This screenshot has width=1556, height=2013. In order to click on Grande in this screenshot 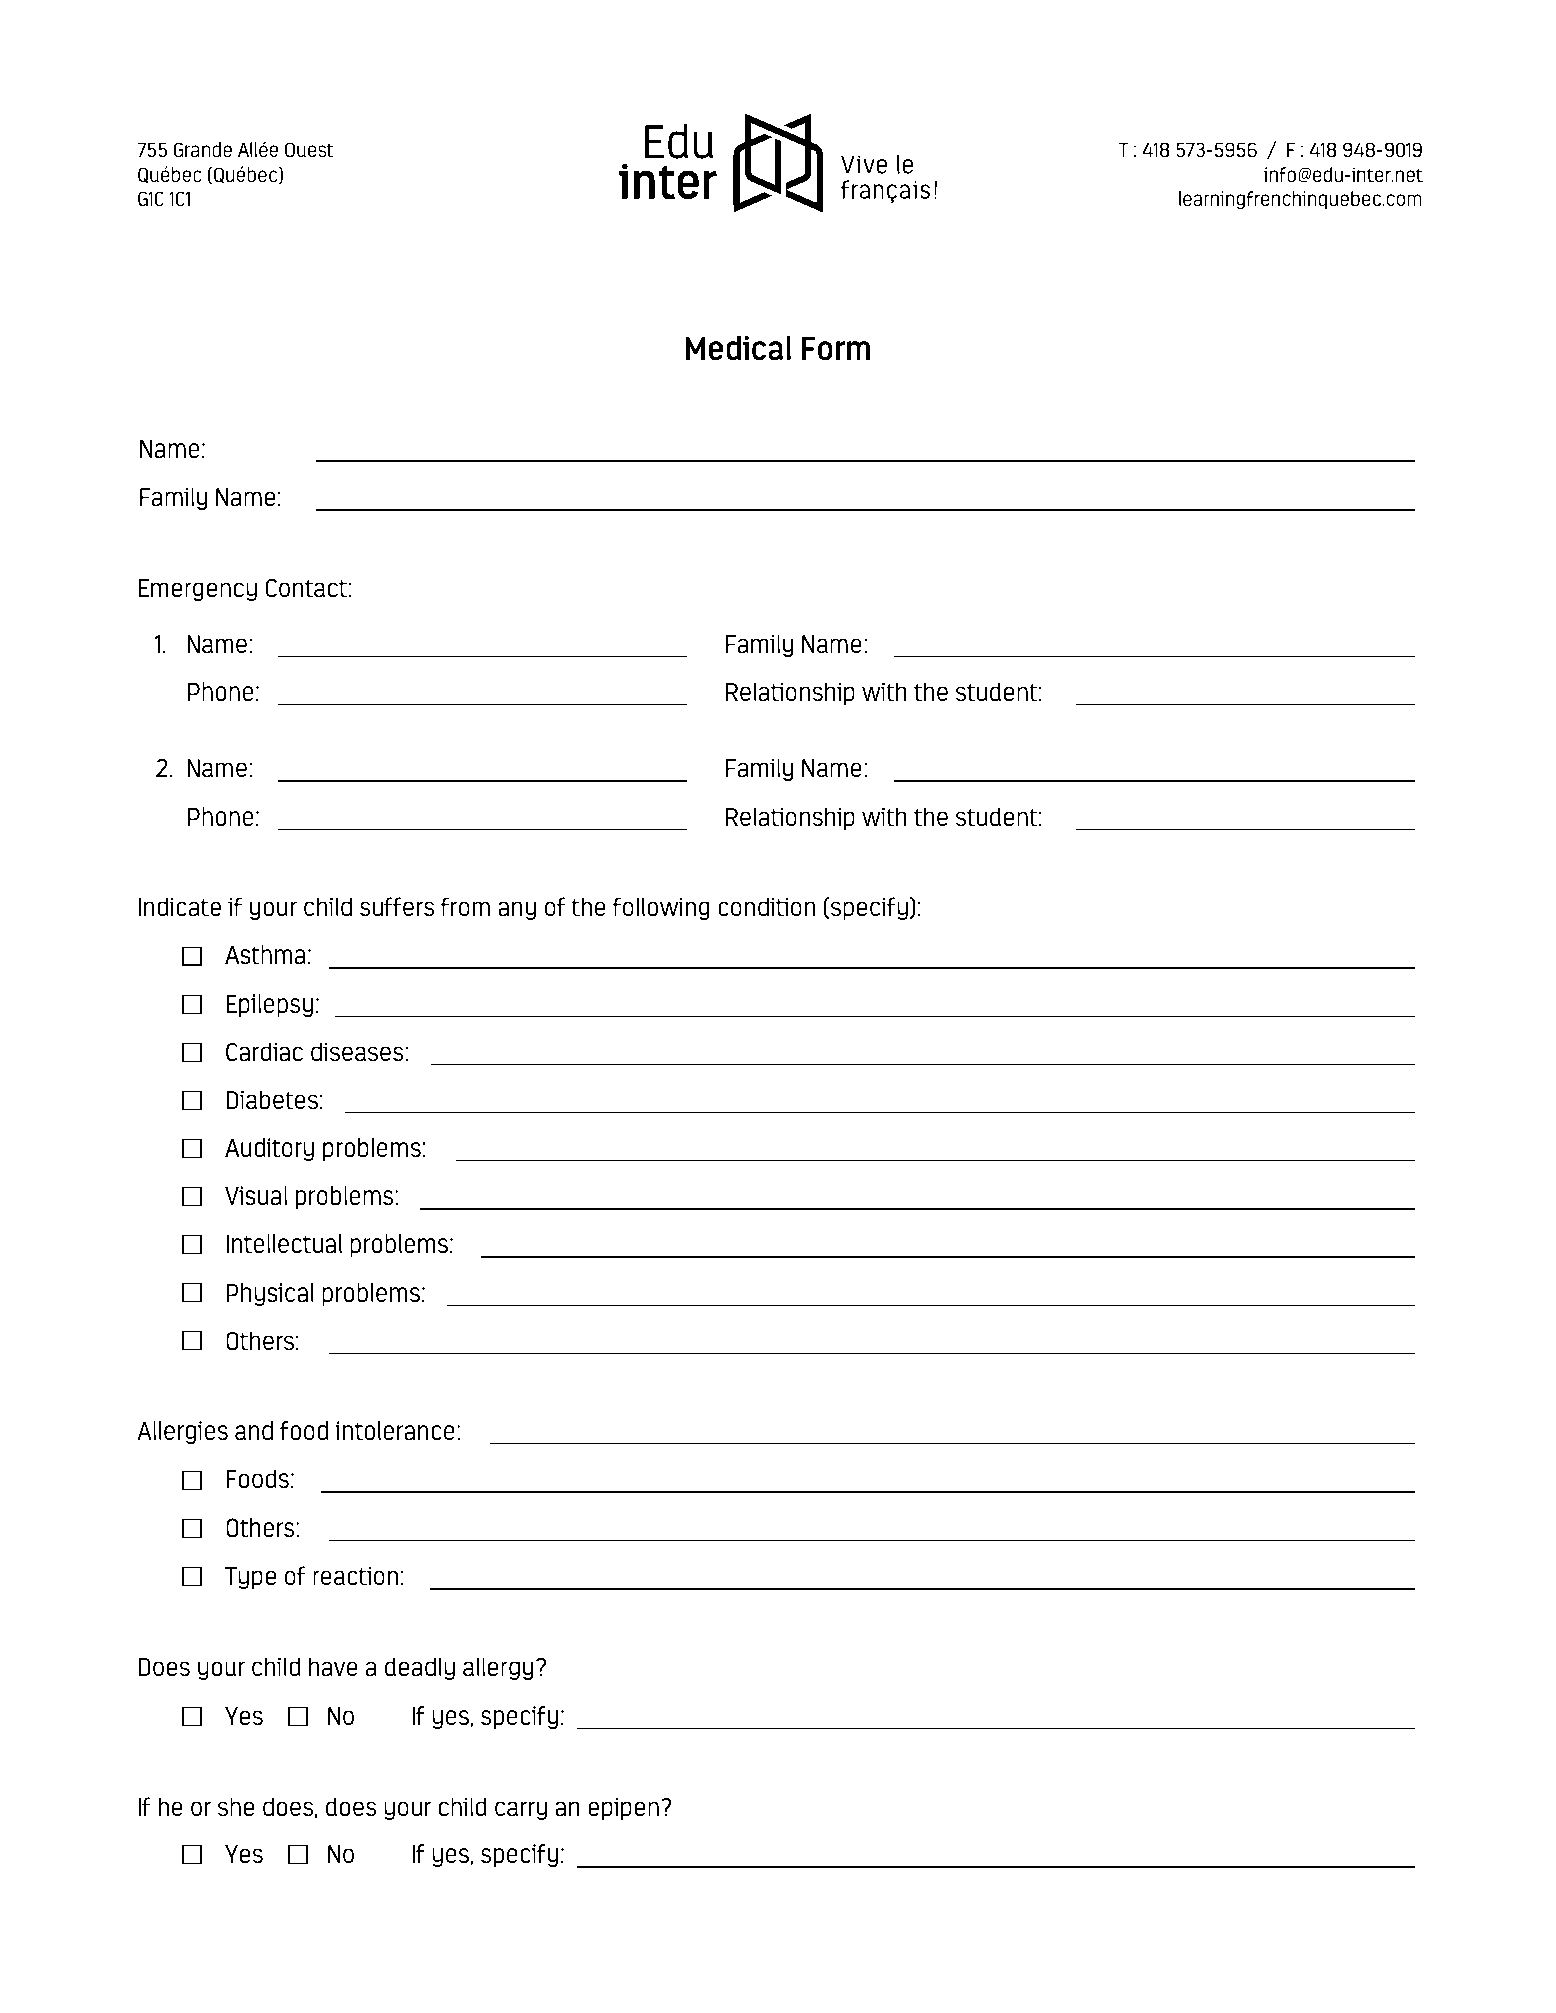, I will do `click(203, 150)`.
